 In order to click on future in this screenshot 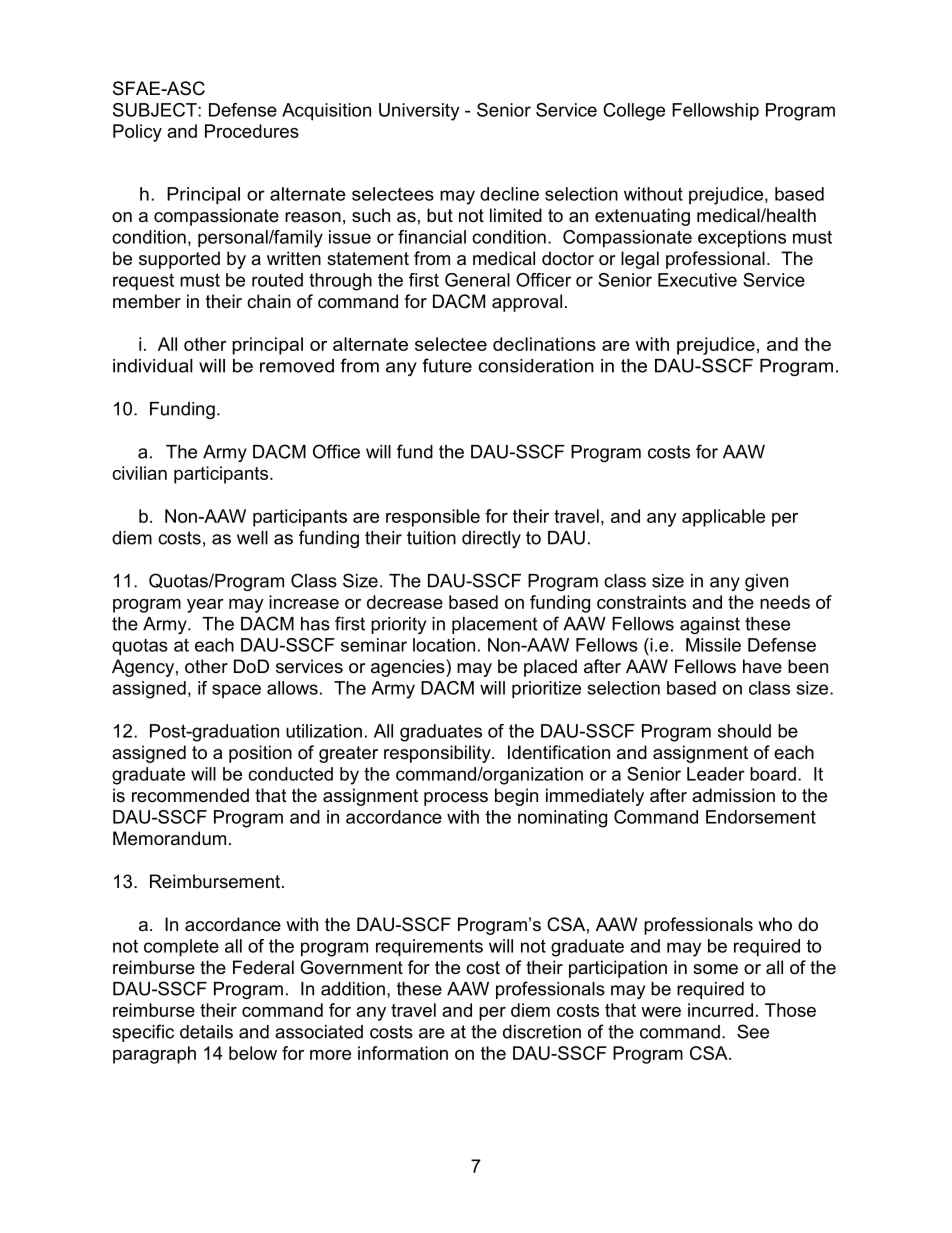, I will do `click(447, 365)`.
